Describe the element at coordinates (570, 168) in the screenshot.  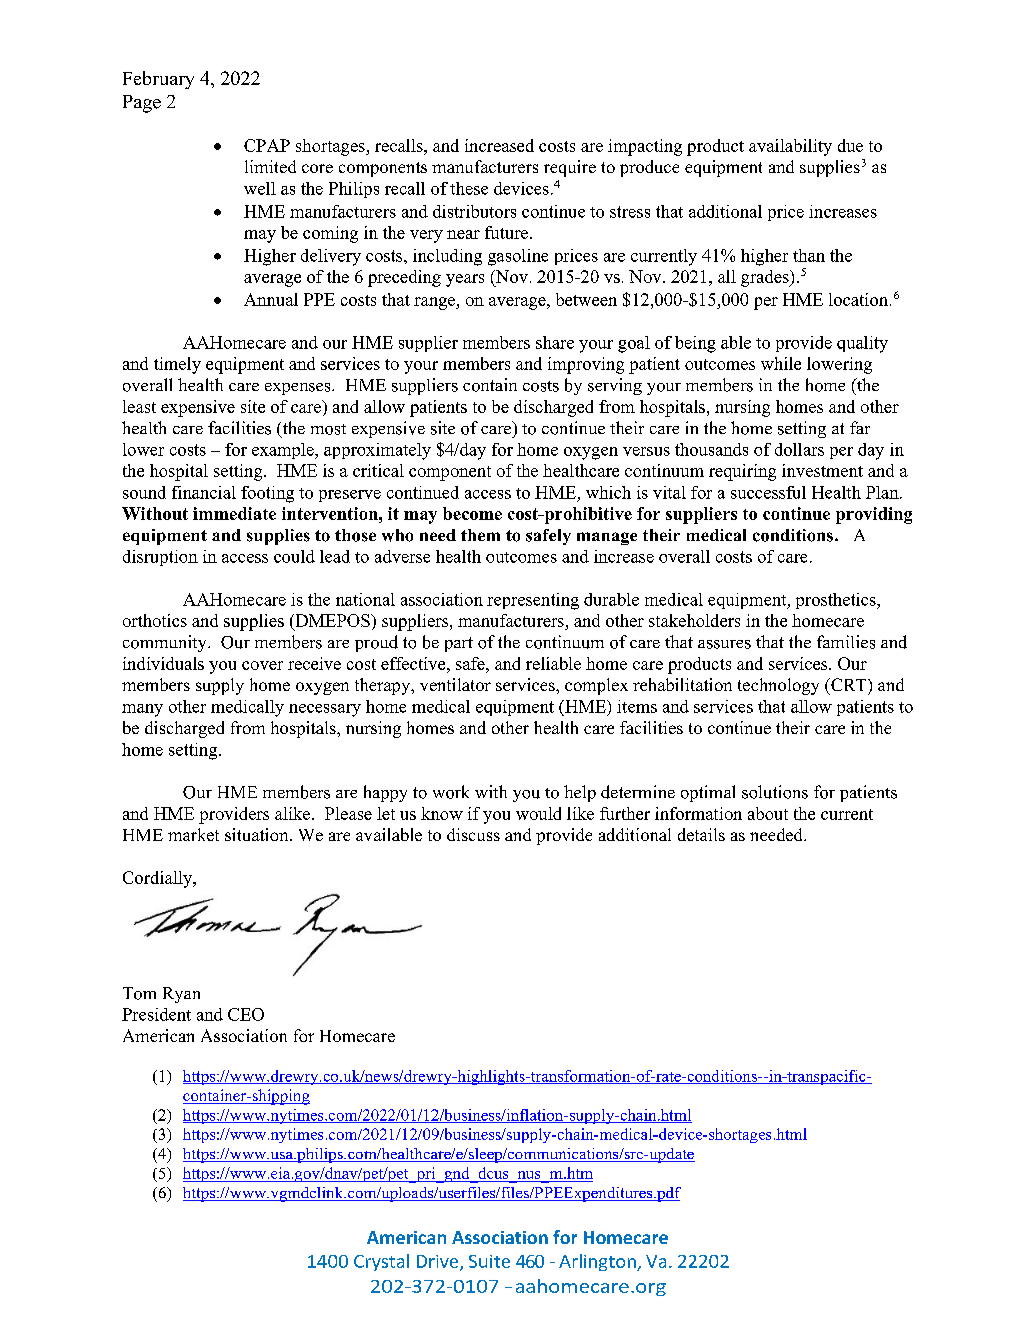
I see `require` at that location.
